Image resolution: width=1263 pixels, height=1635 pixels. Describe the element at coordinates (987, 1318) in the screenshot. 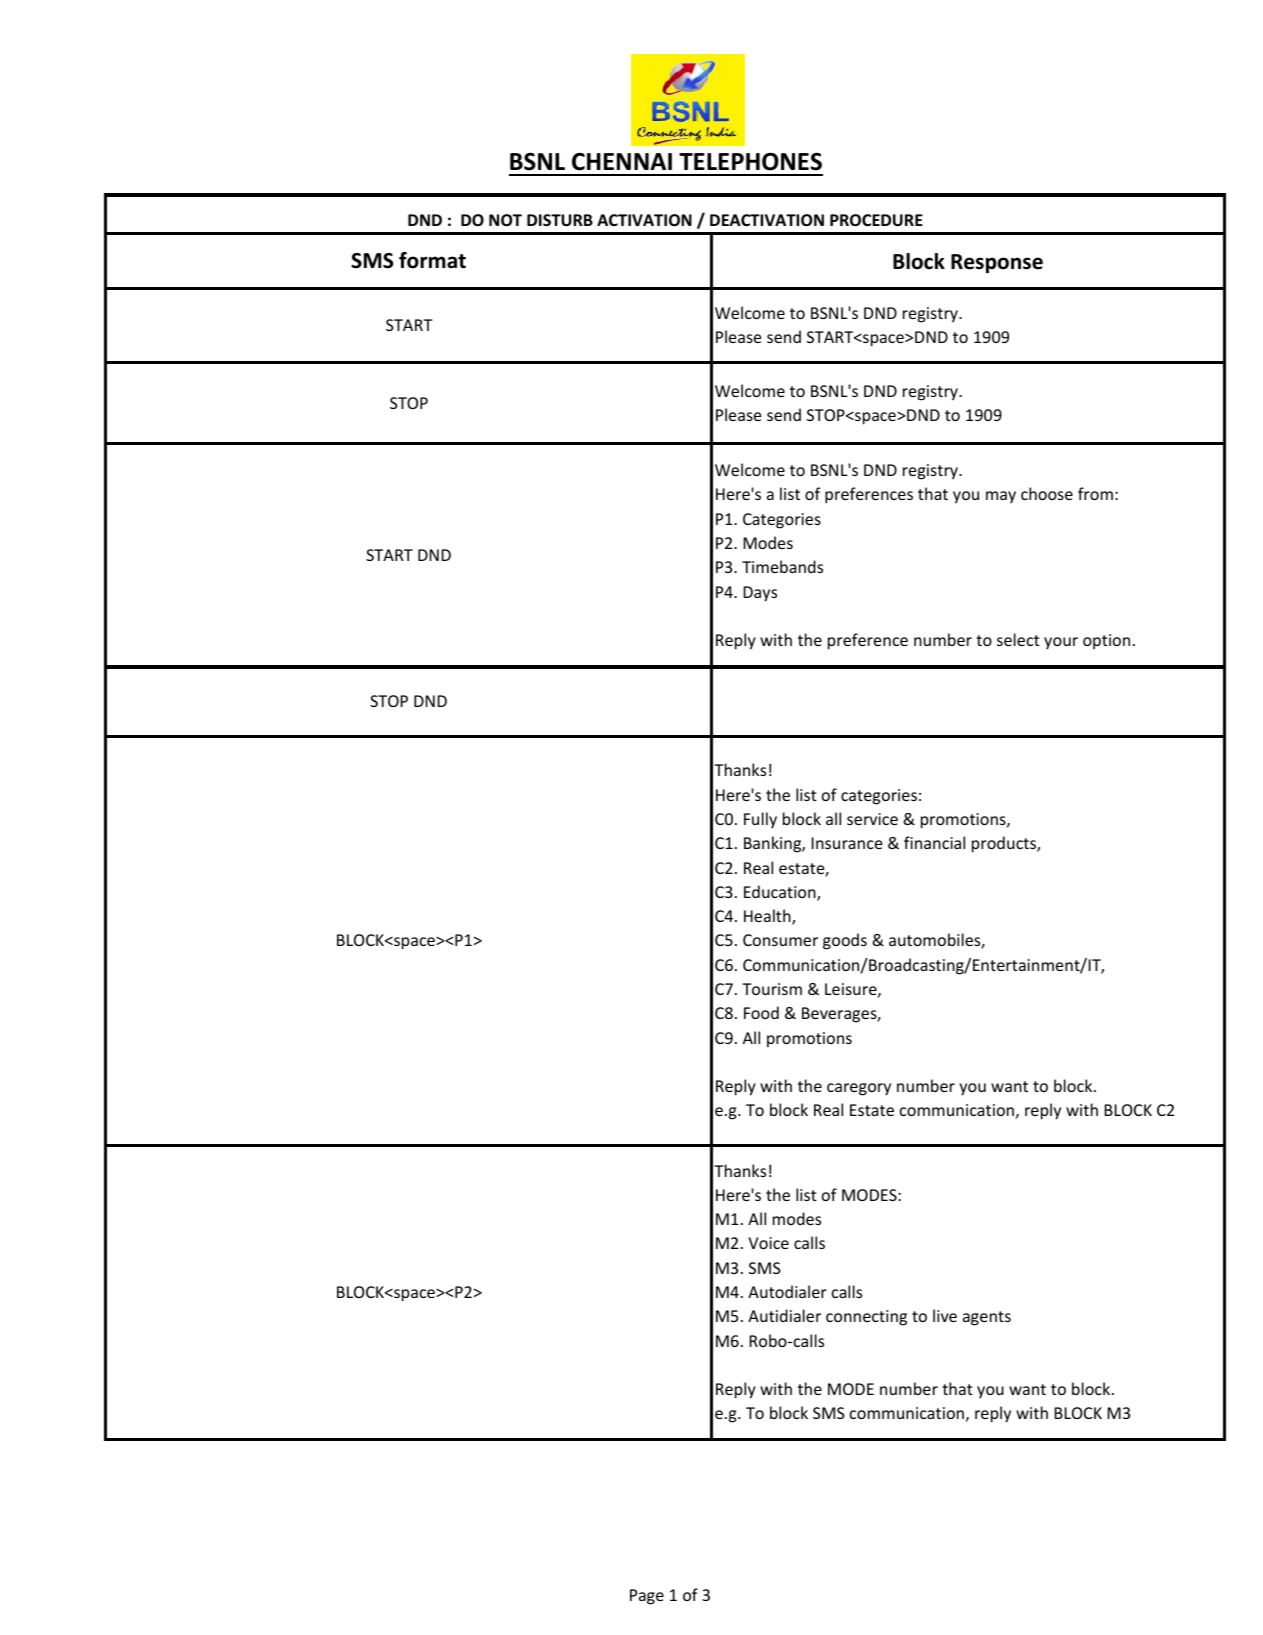

I see `agents` at that location.
